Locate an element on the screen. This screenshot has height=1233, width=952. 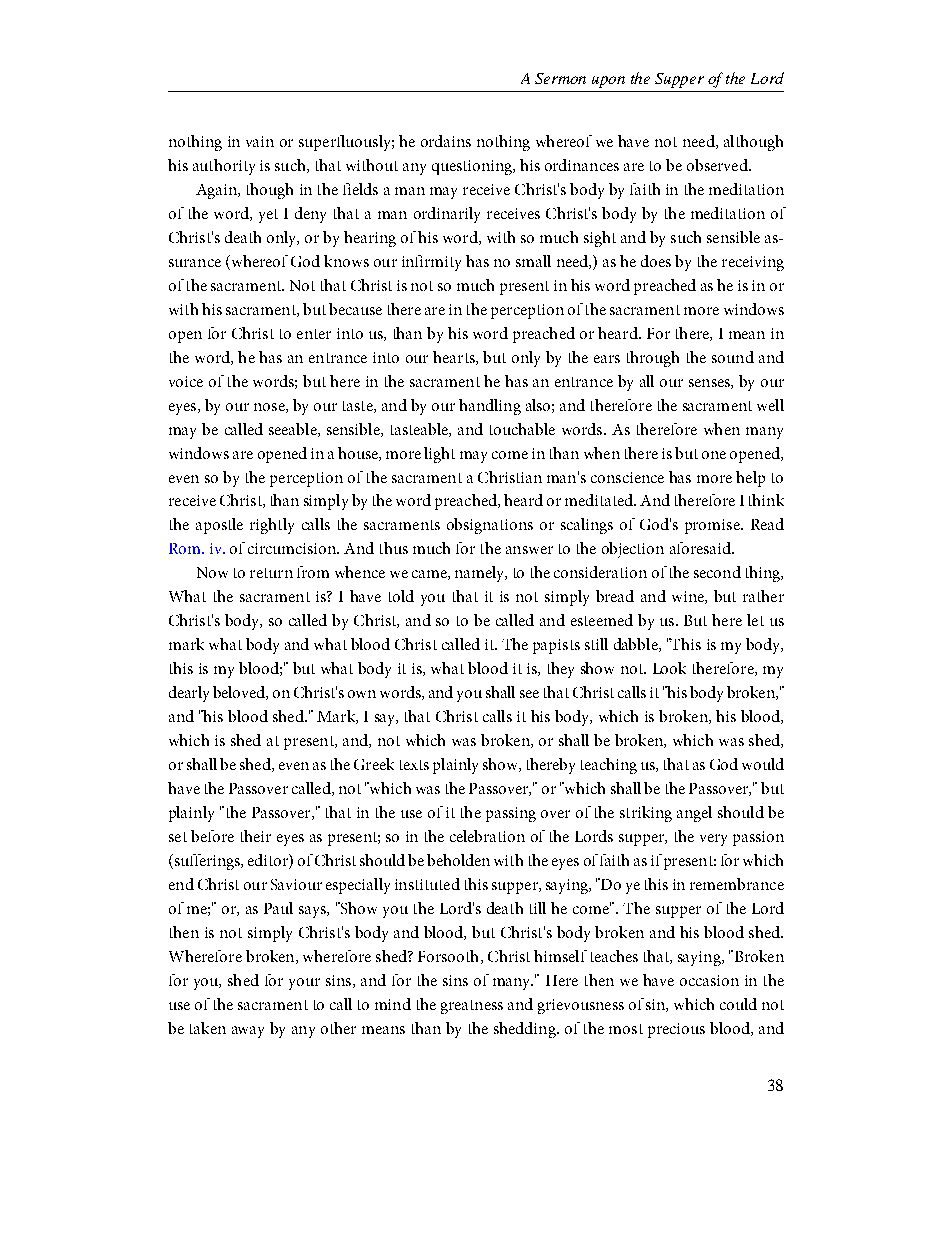
away is located at coordinates (248, 1032).
